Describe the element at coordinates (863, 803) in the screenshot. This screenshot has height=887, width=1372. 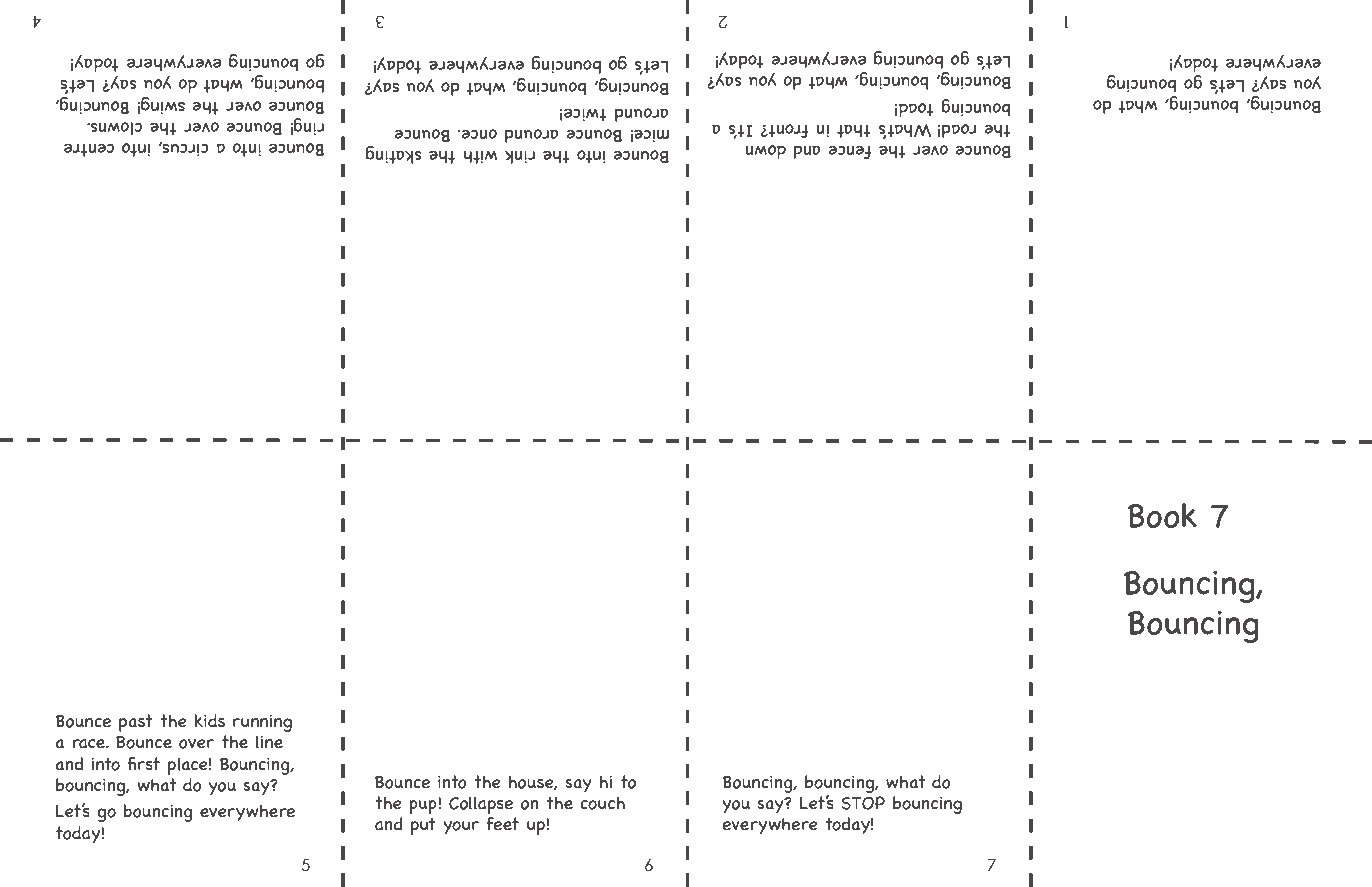
I see `STOP` at that location.
